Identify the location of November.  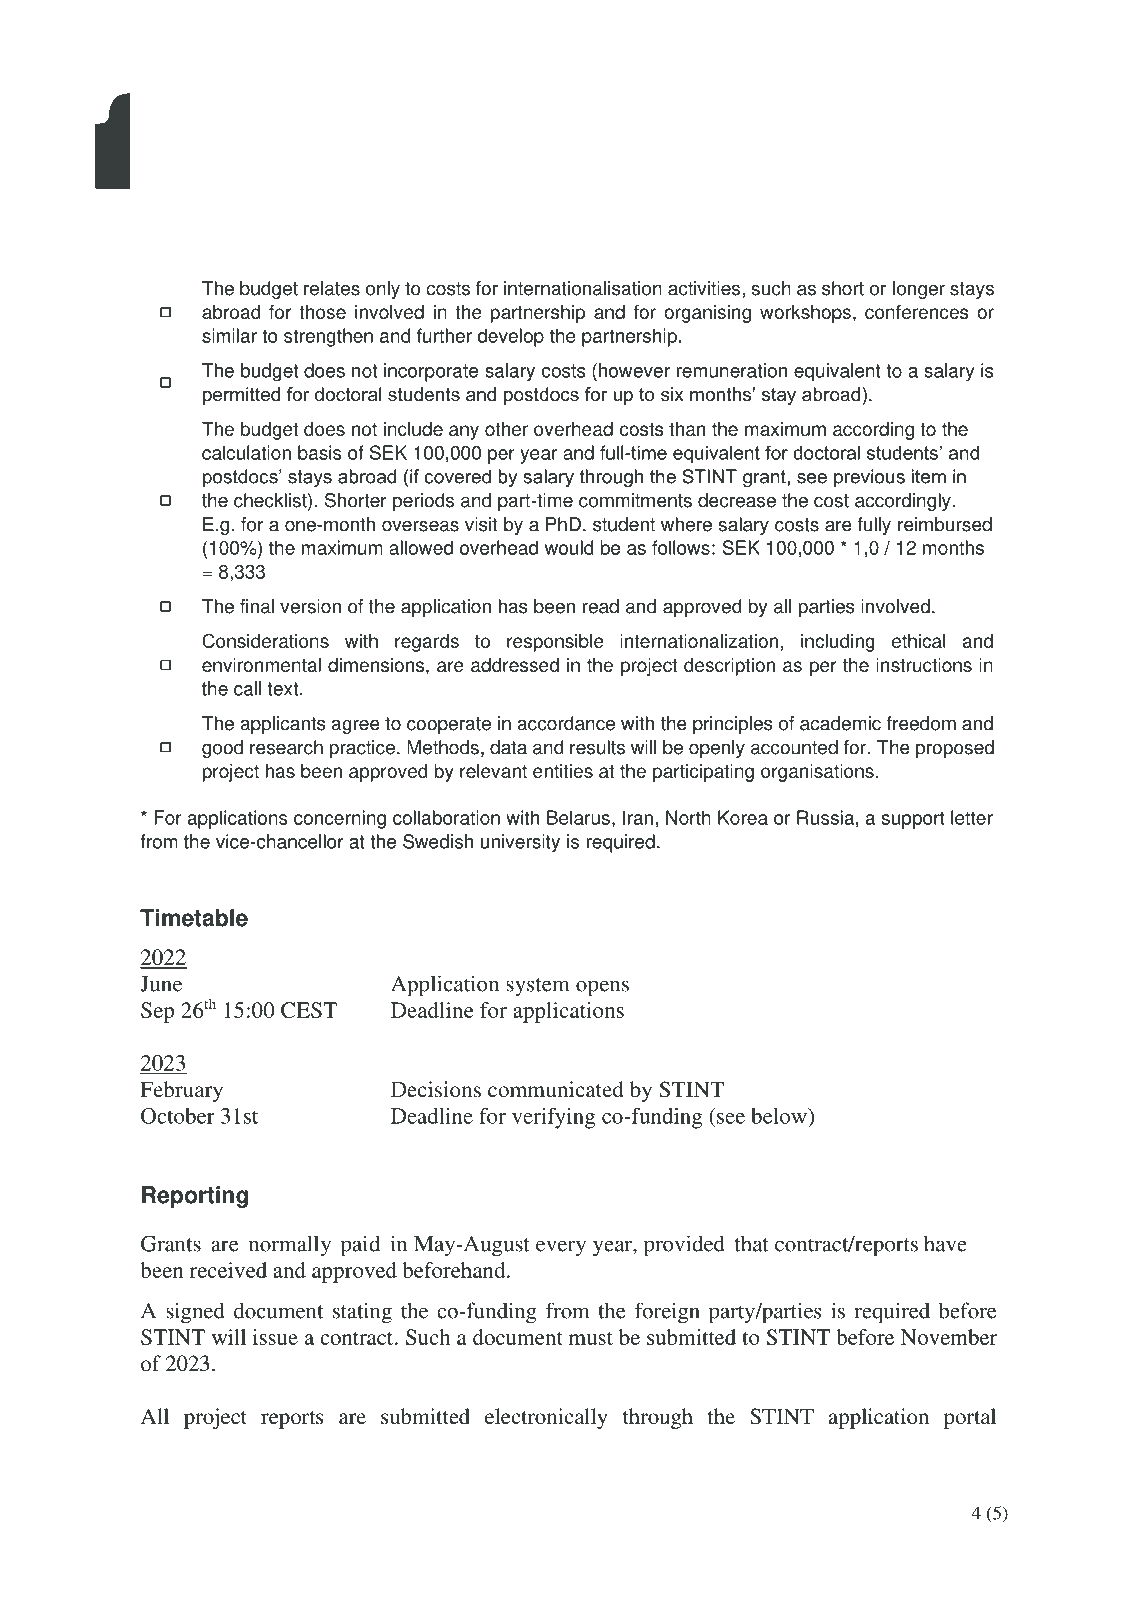
(949, 1337).
